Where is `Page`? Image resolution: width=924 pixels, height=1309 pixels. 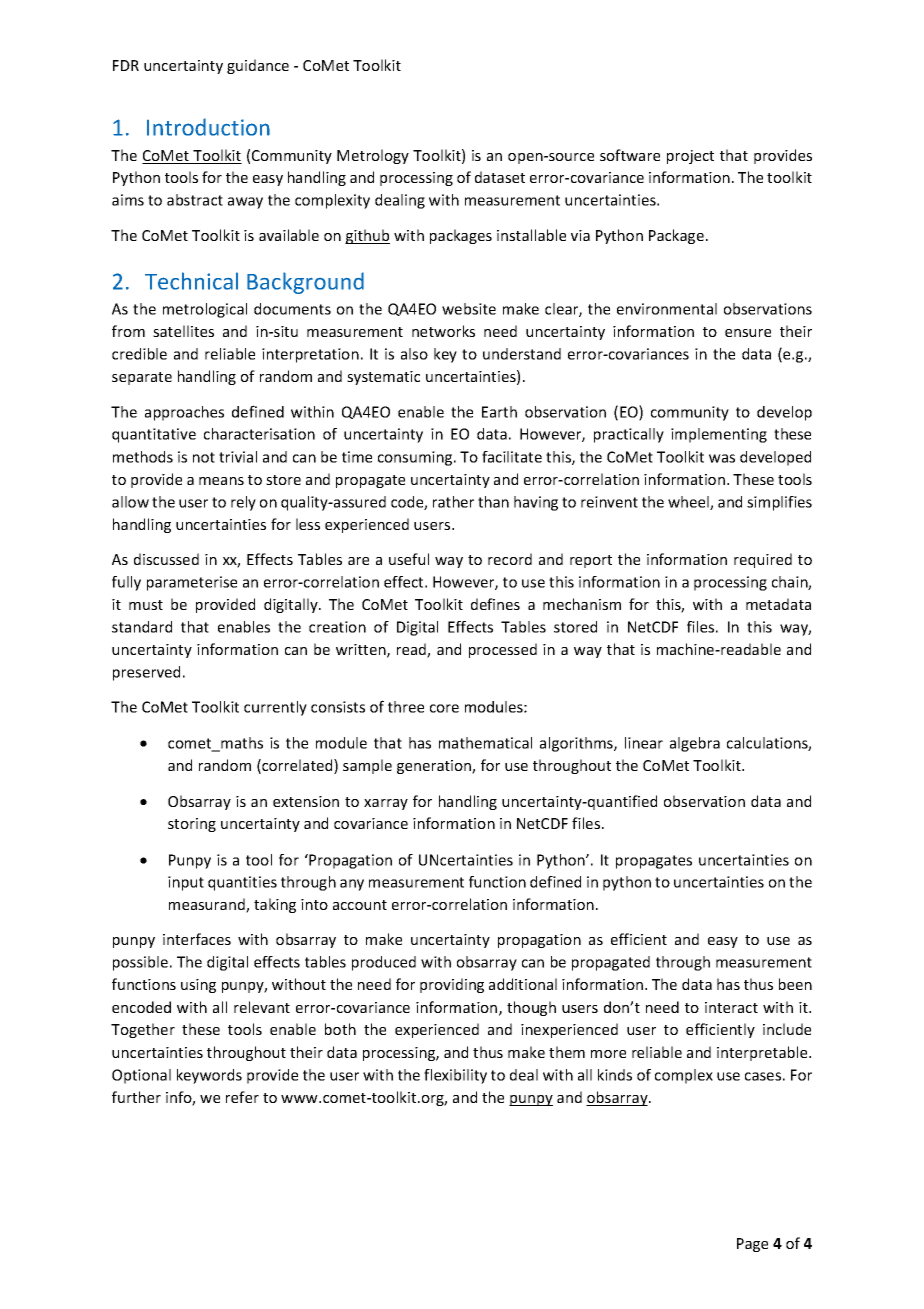 Page is located at coordinates (752, 1245).
